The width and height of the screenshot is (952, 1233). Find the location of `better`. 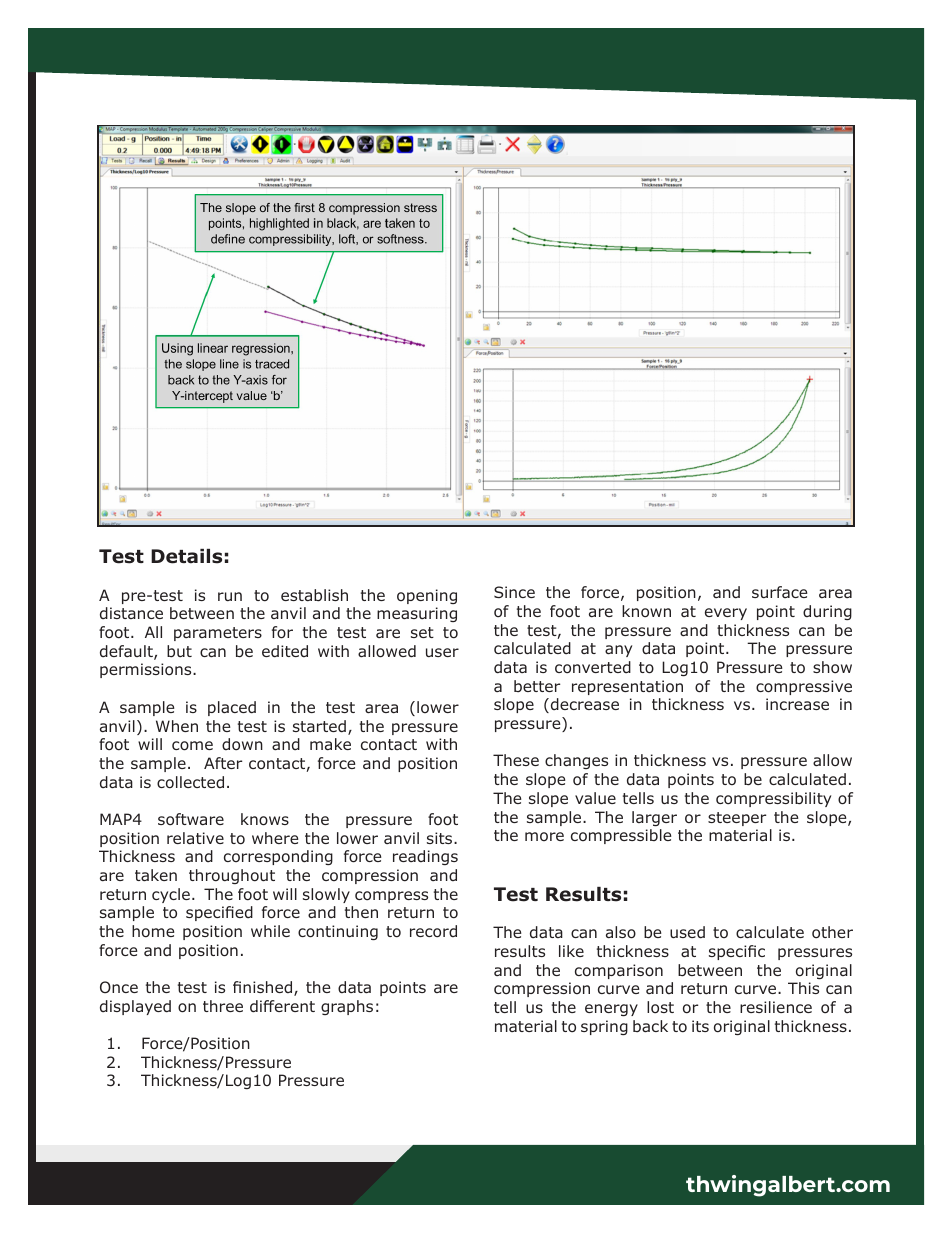

better is located at coordinates (537, 686).
